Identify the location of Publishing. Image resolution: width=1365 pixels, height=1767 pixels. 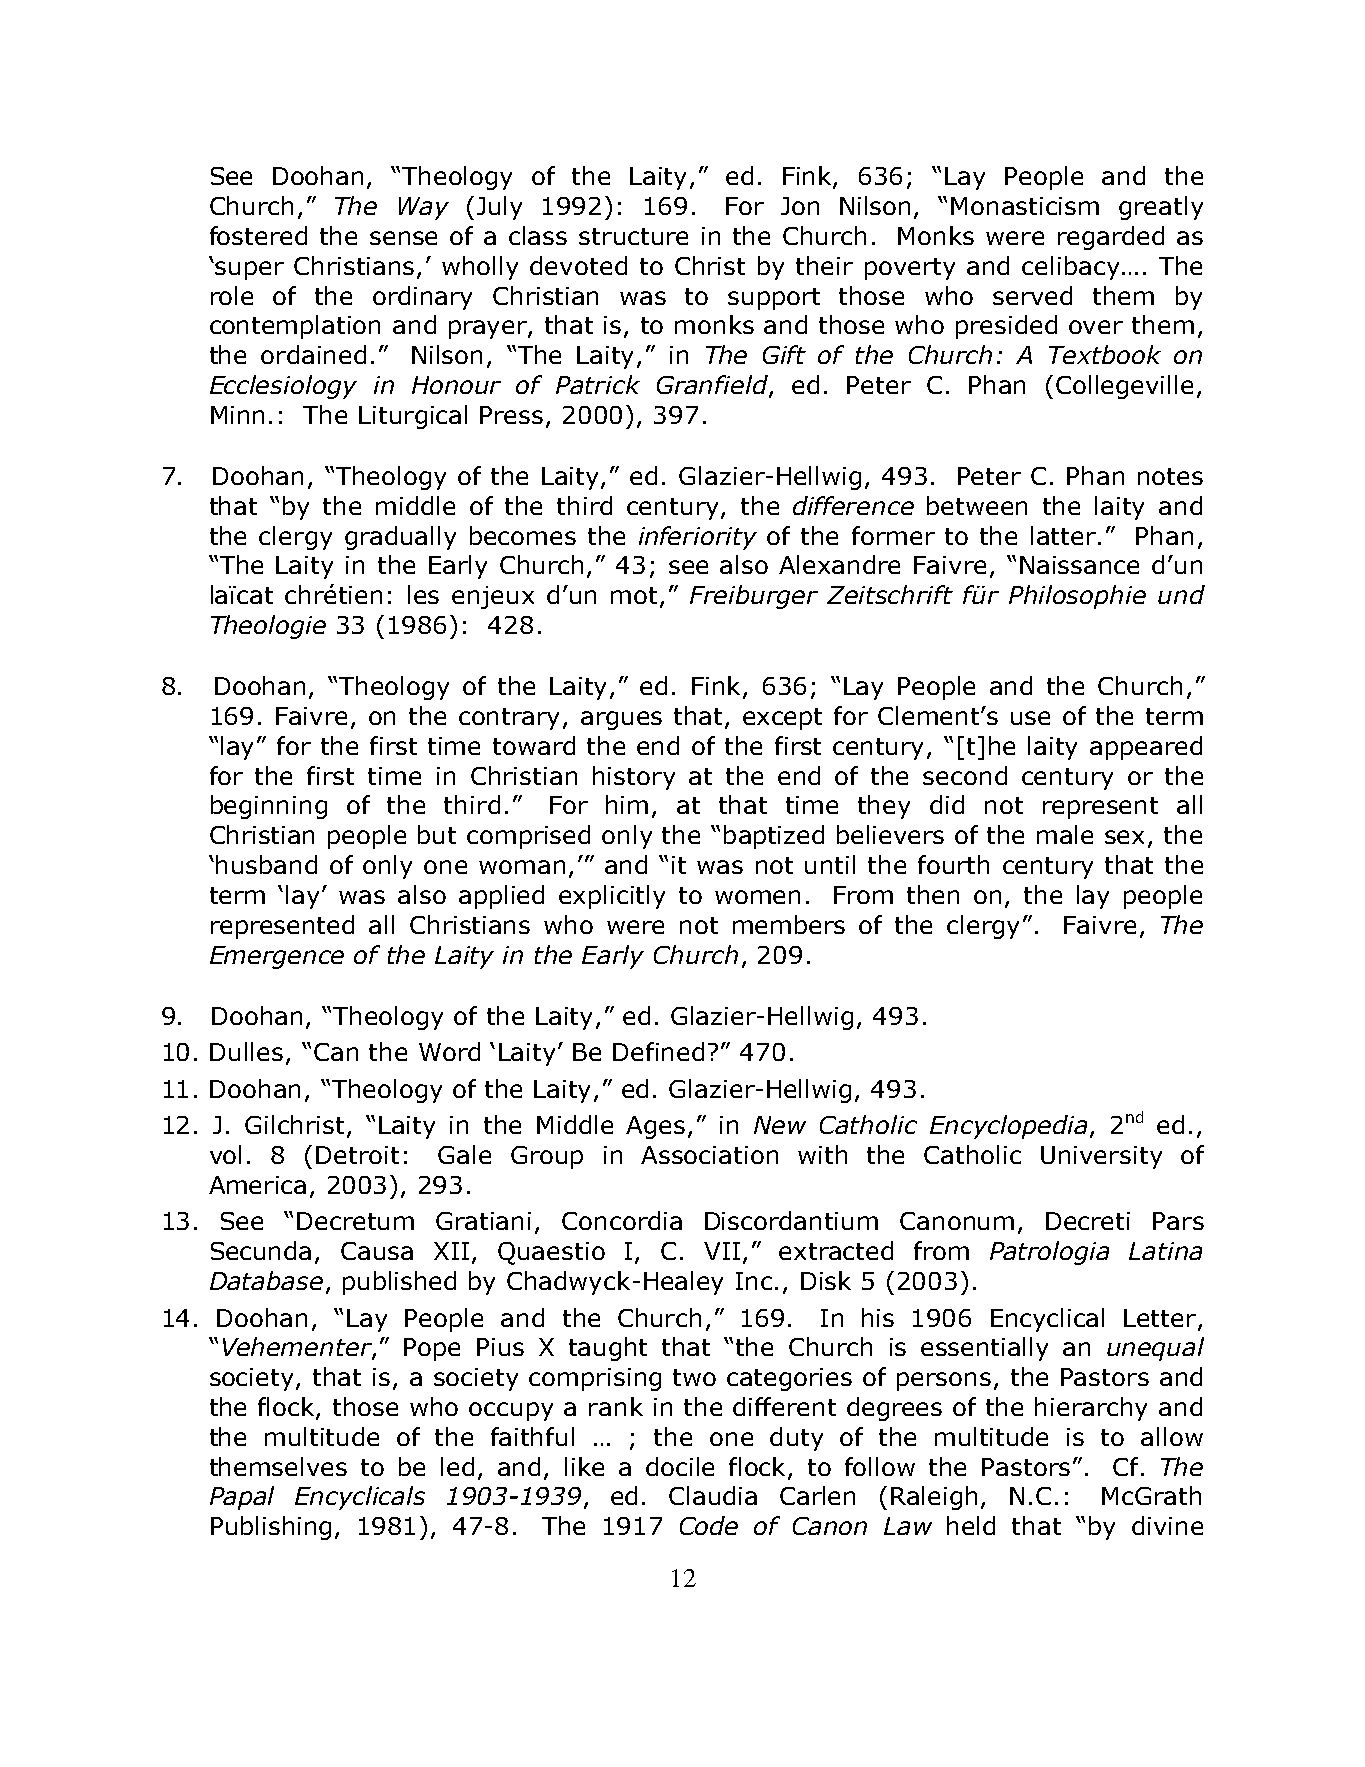
(271, 1528).
